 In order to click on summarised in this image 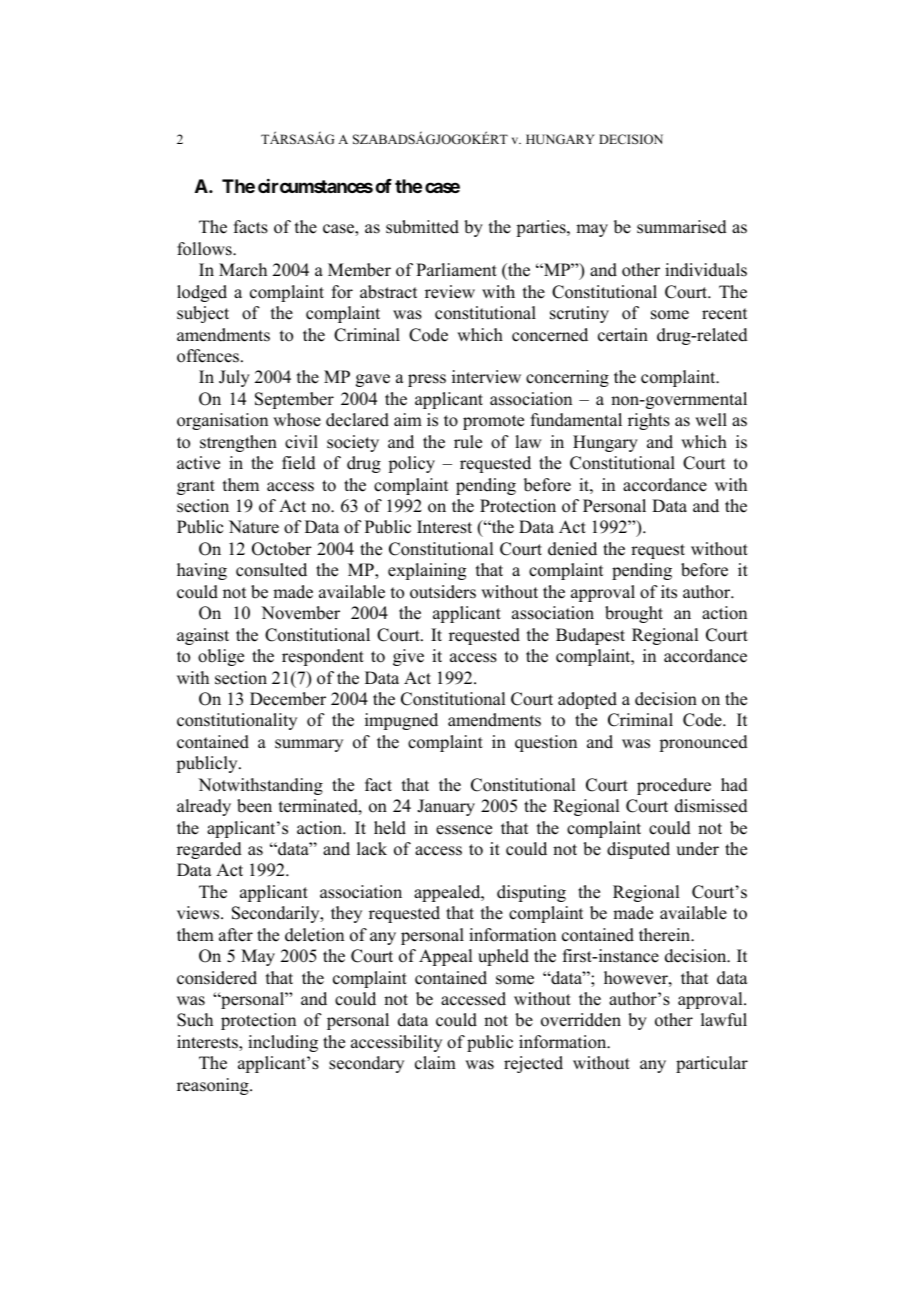, I will do `click(682, 227)`.
